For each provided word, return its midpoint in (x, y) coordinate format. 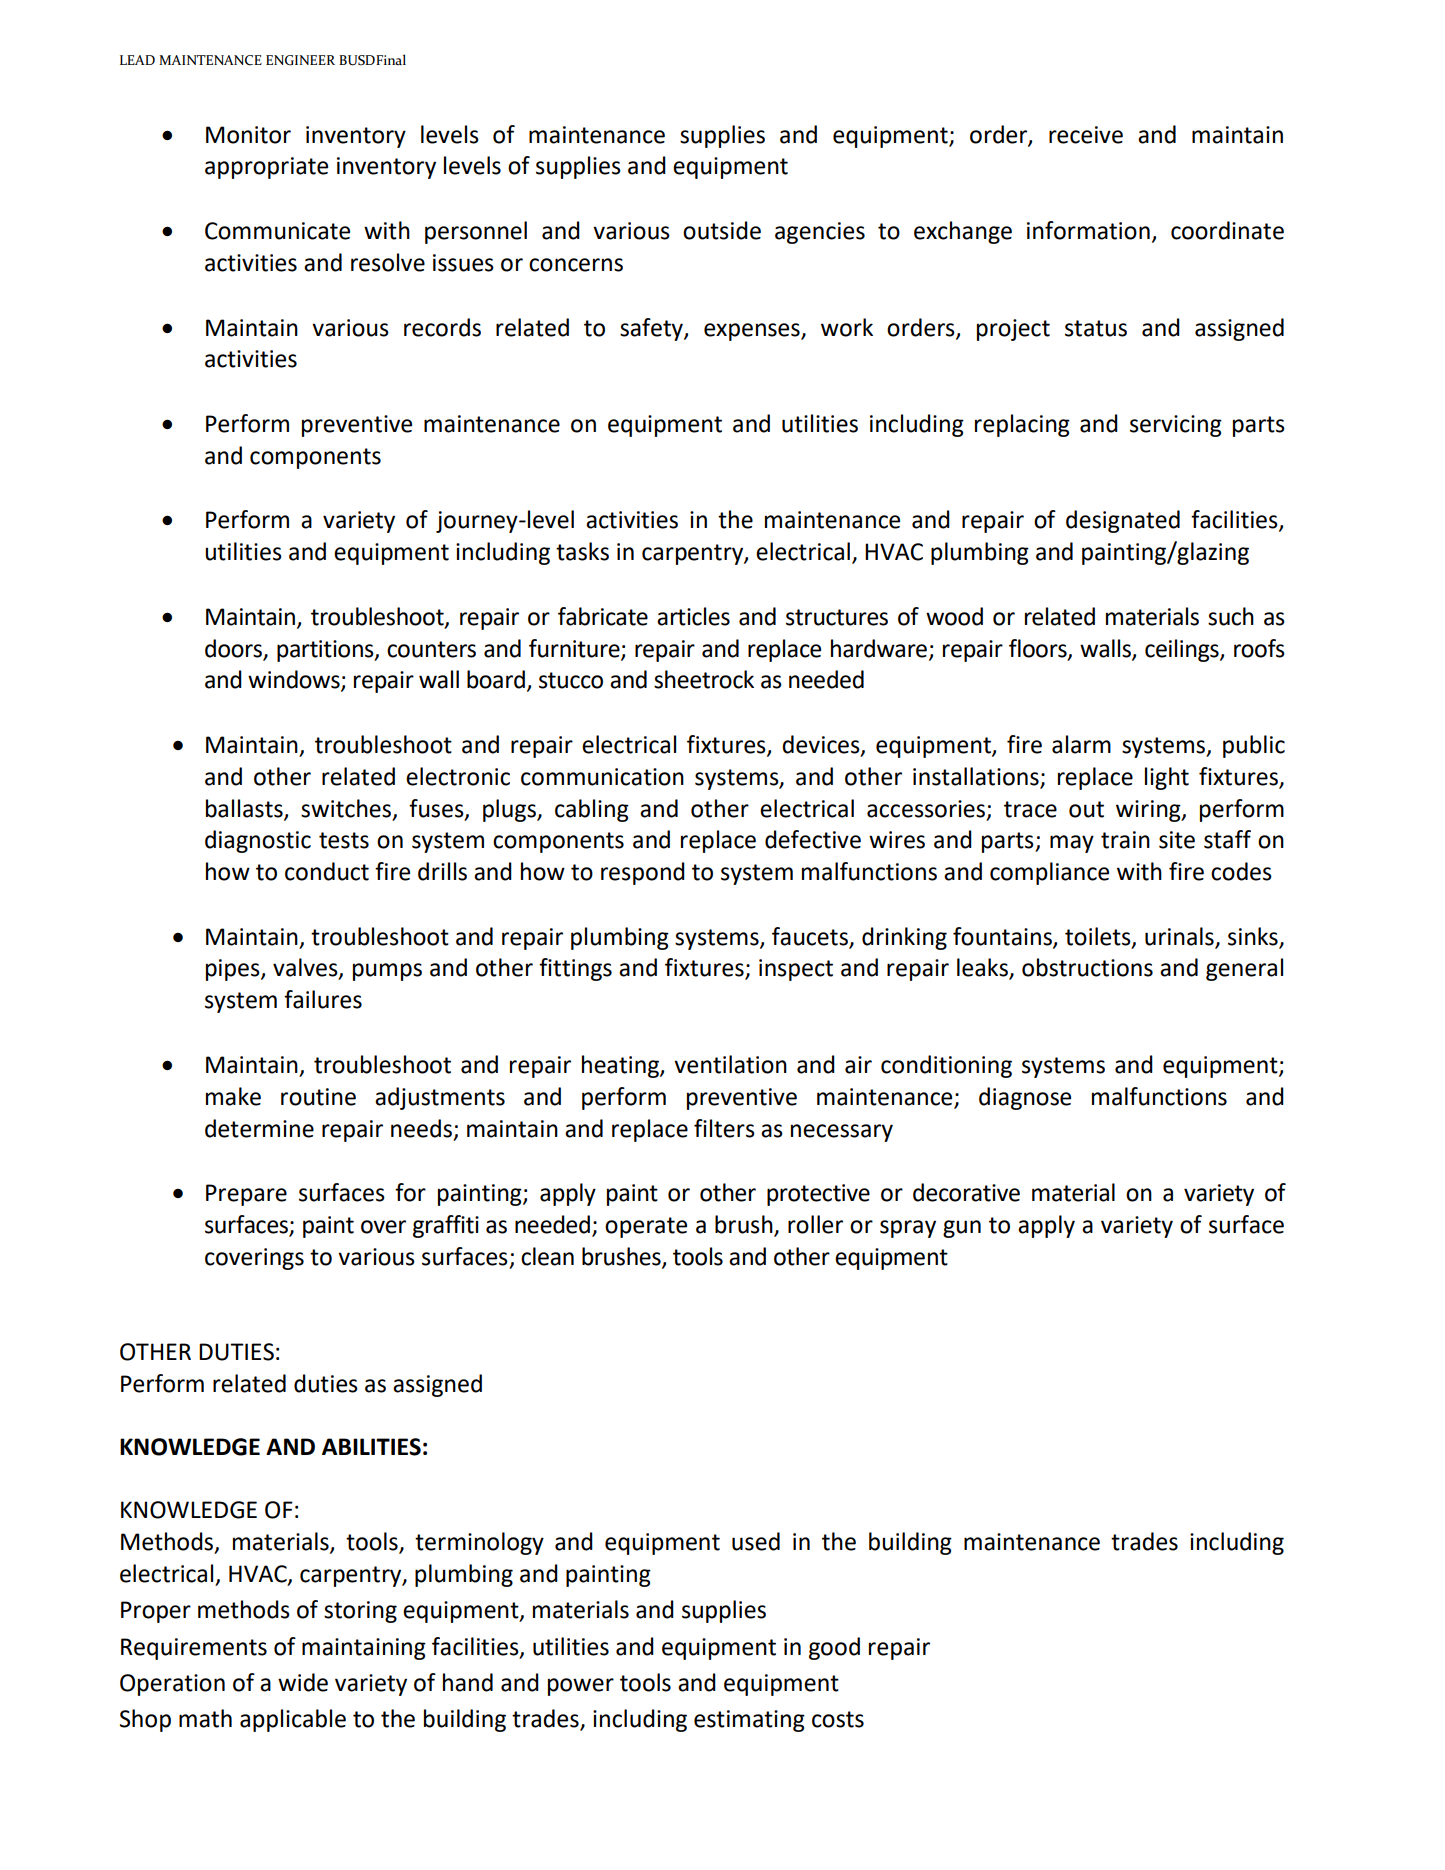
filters (724, 1128)
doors (234, 649)
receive (1086, 135)
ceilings (1183, 650)
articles (693, 616)
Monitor (248, 135)
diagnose (1025, 1098)
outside (722, 230)
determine (259, 1128)
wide (303, 1682)
